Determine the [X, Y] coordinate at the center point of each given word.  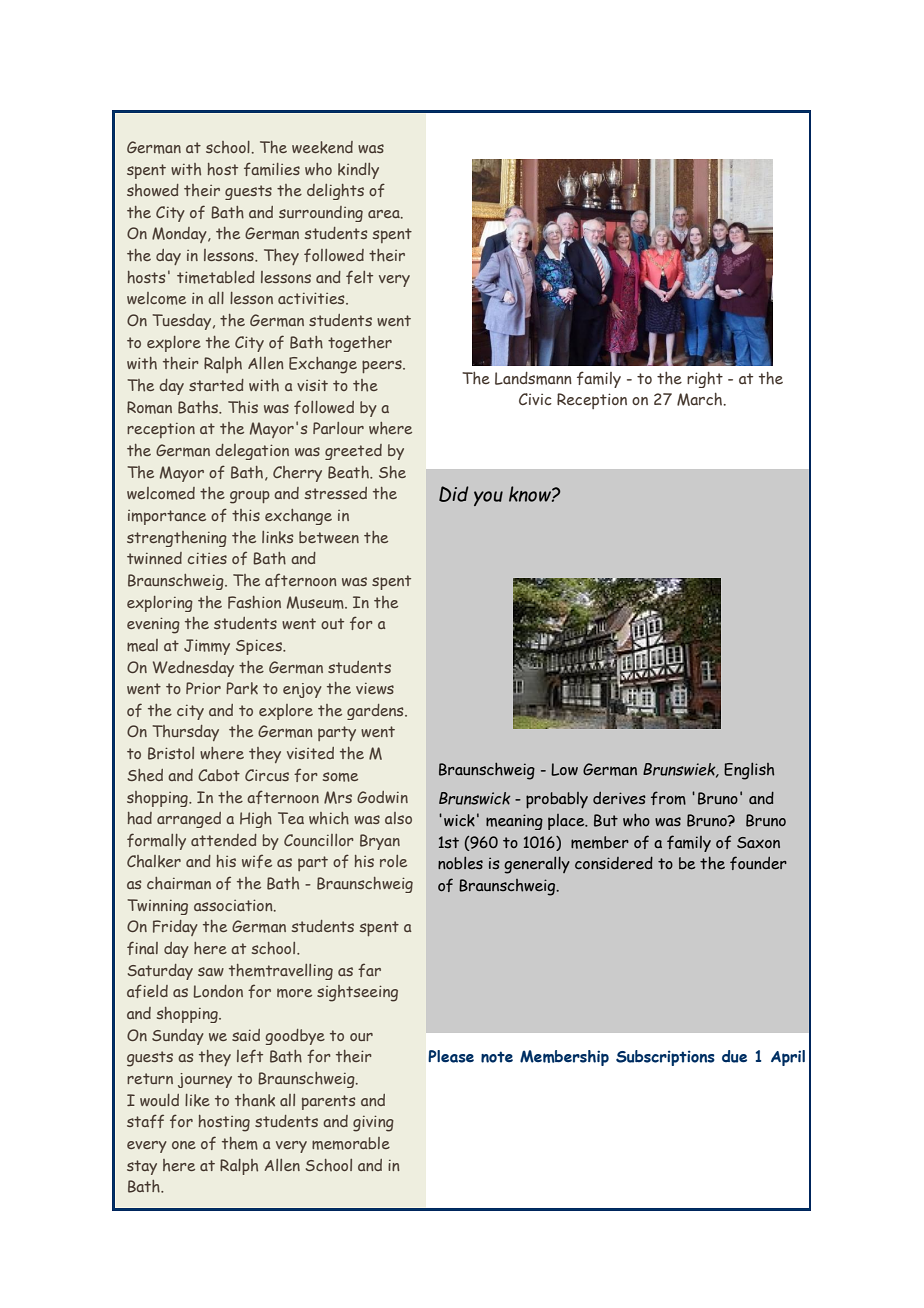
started [216, 385]
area [385, 214]
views [375, 688]
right [705, 380]
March [700, 399]
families [272, 169]
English [749, 771]
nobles [460, 862]
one [184, 1145]
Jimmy [207, 647]
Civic [535, 399]
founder [758, 863]
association [234, 905]
